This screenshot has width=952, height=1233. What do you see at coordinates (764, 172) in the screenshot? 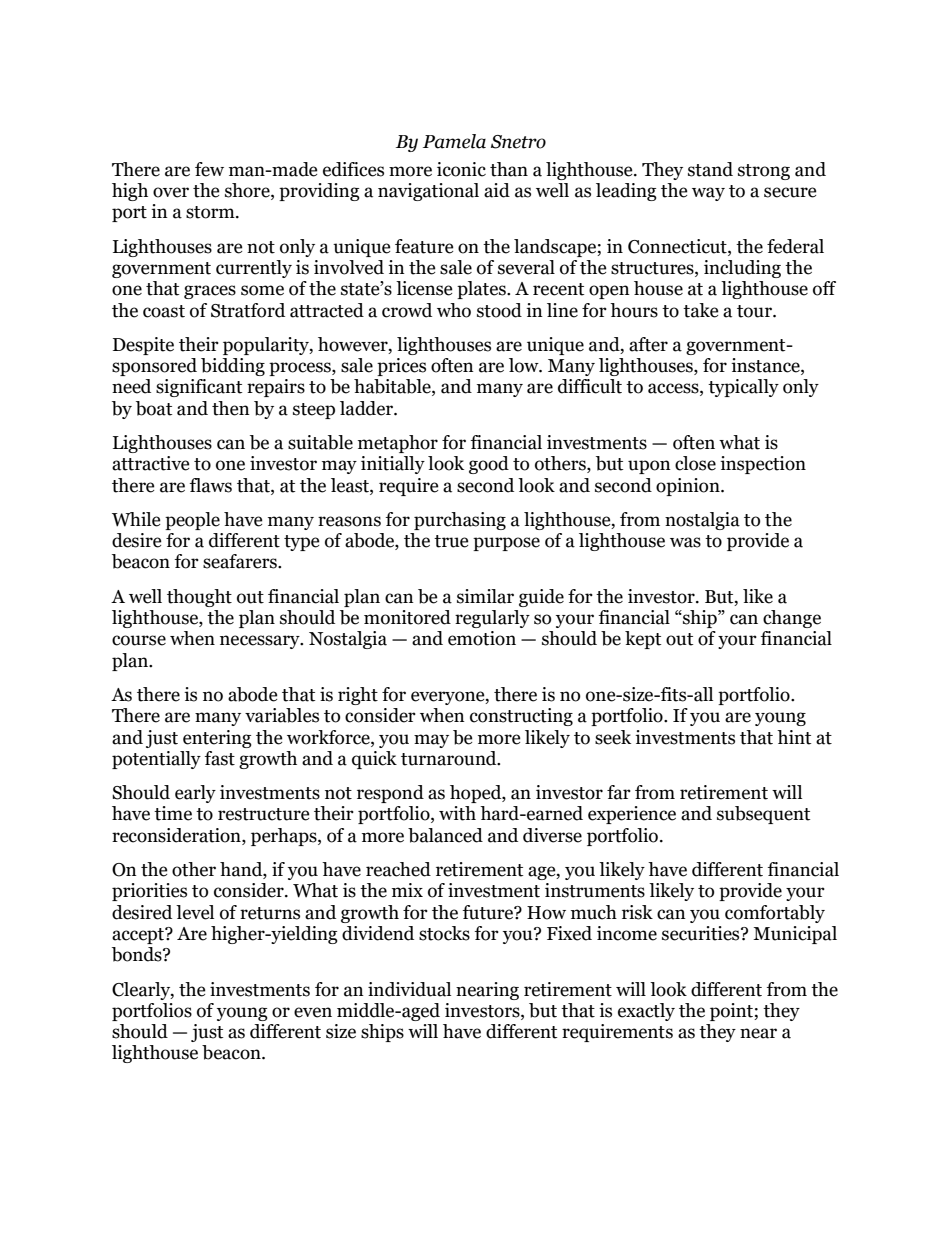
I see `strong` at bounding box center [764, 172].
